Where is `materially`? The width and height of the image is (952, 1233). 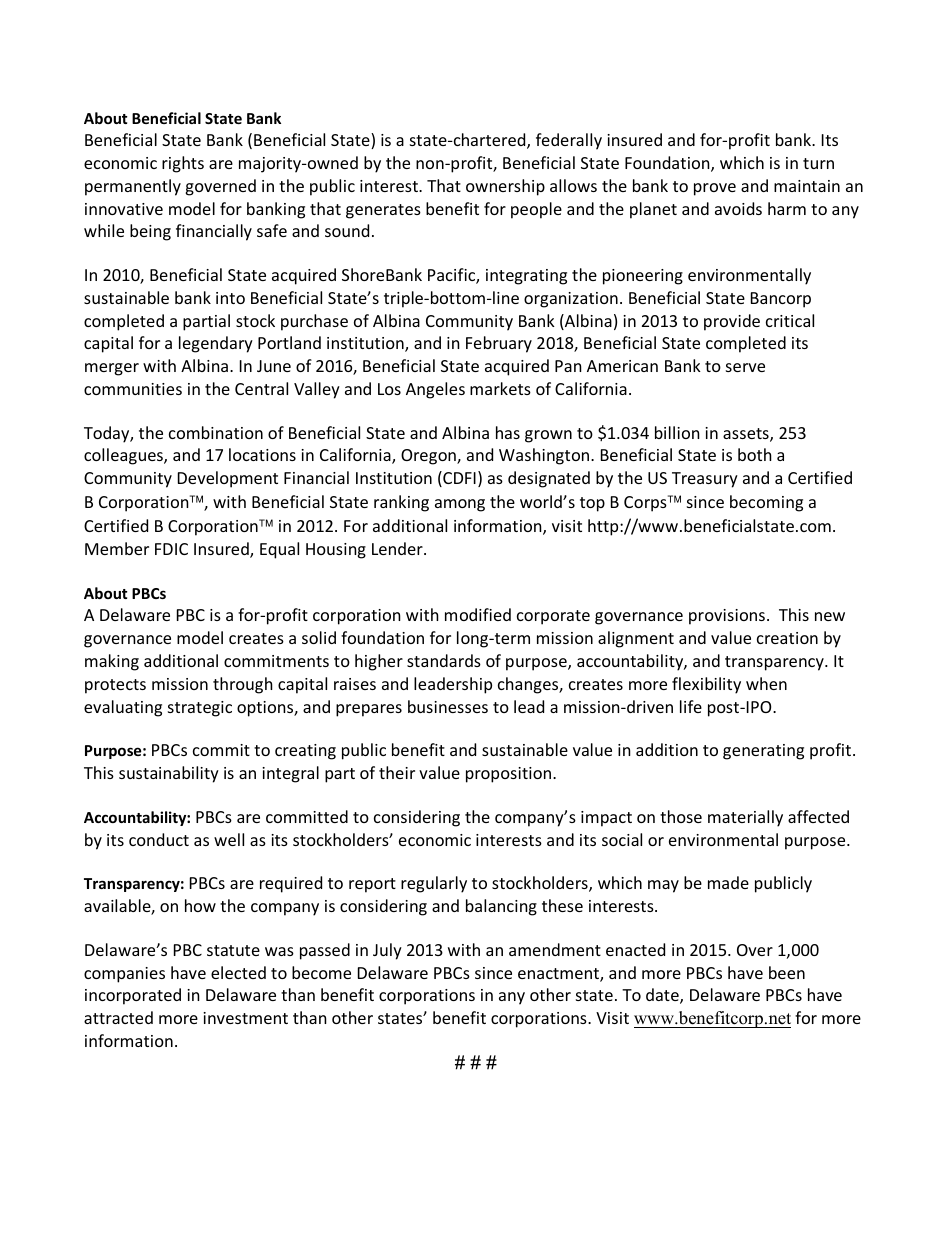 materially is located at coordinates (745, 818).
